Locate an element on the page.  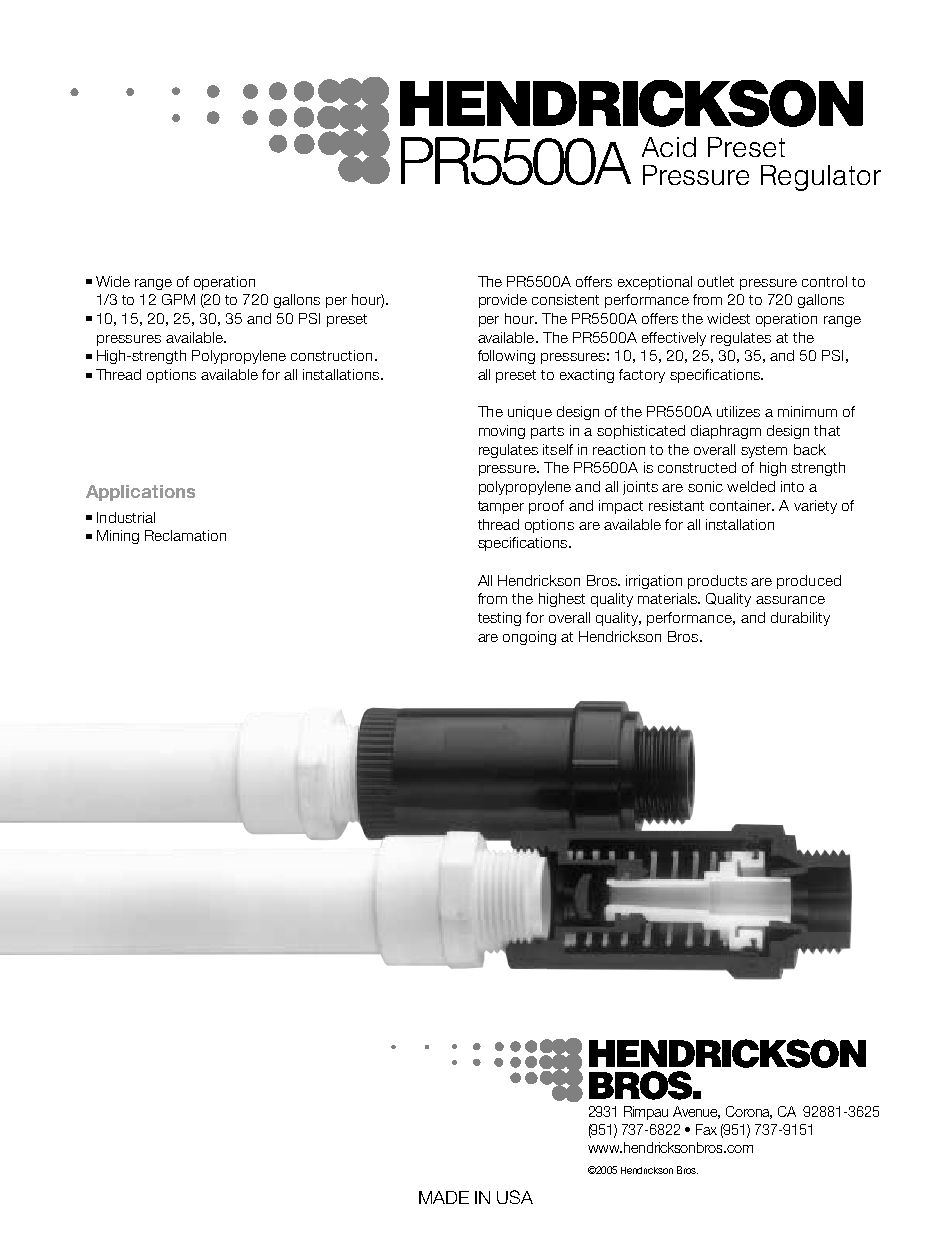
USA is located at coordinates (515, 1197).
